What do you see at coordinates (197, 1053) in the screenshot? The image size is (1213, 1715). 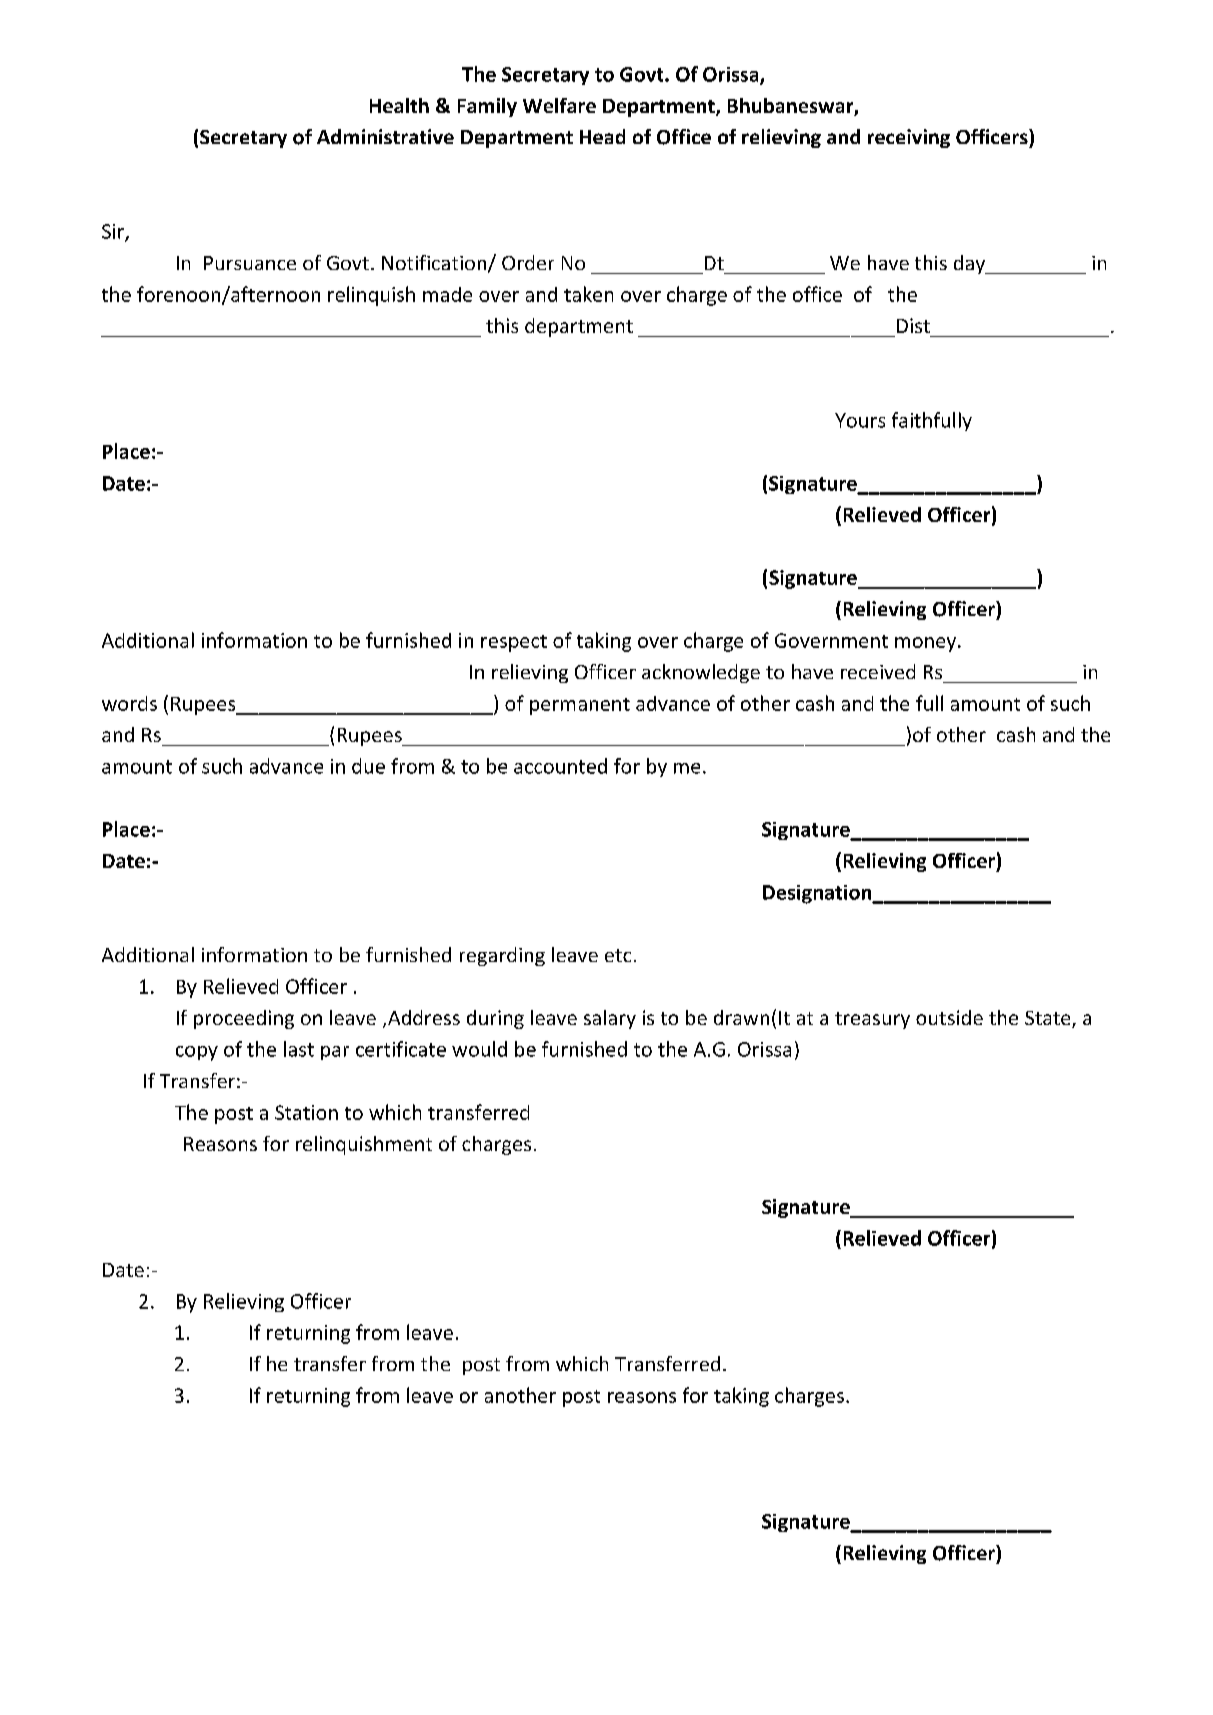 I see `copy` at bounding box center [197, 1053].
